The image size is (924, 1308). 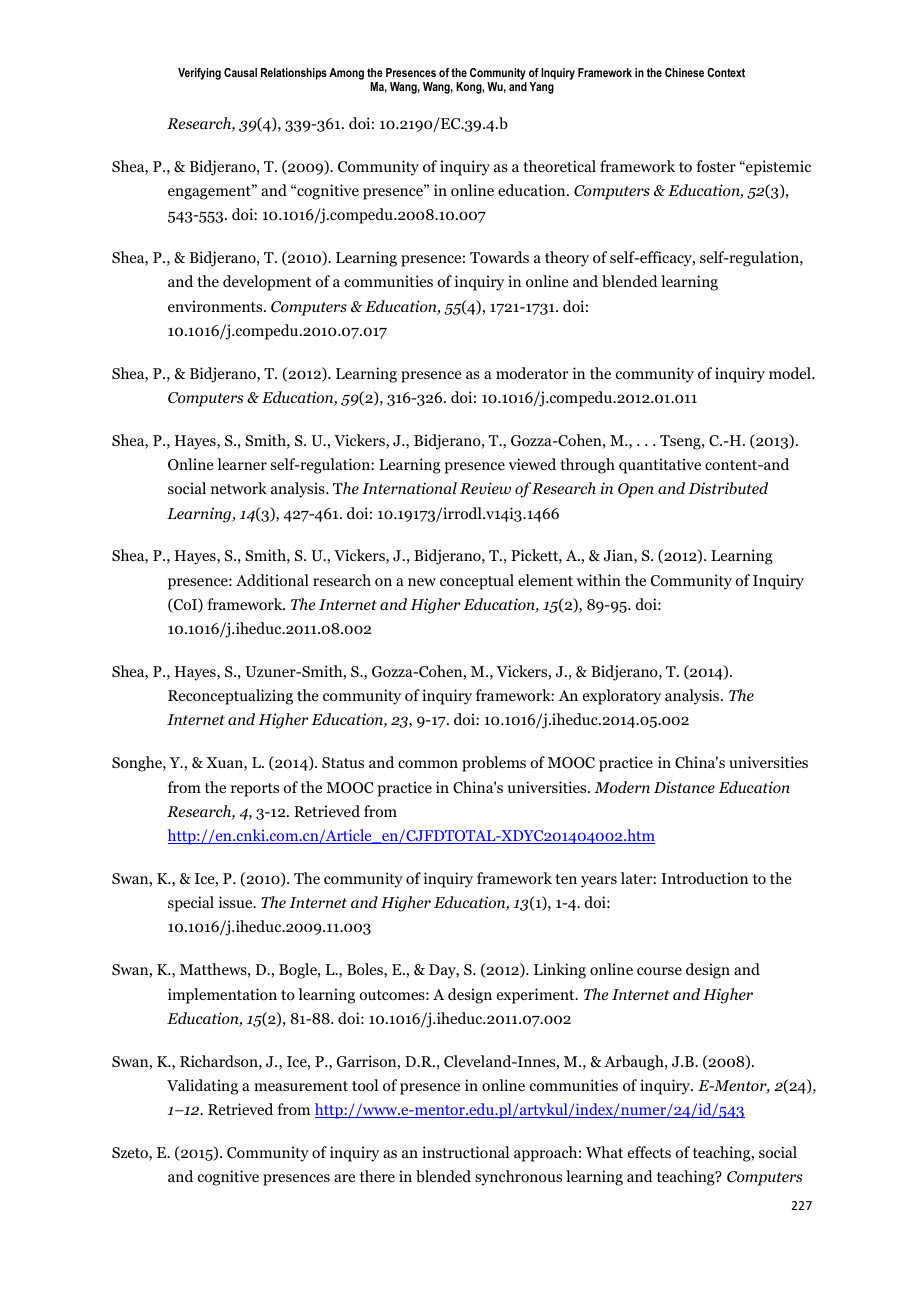 I want to click on Distributed, so click(x=728, y=488).
